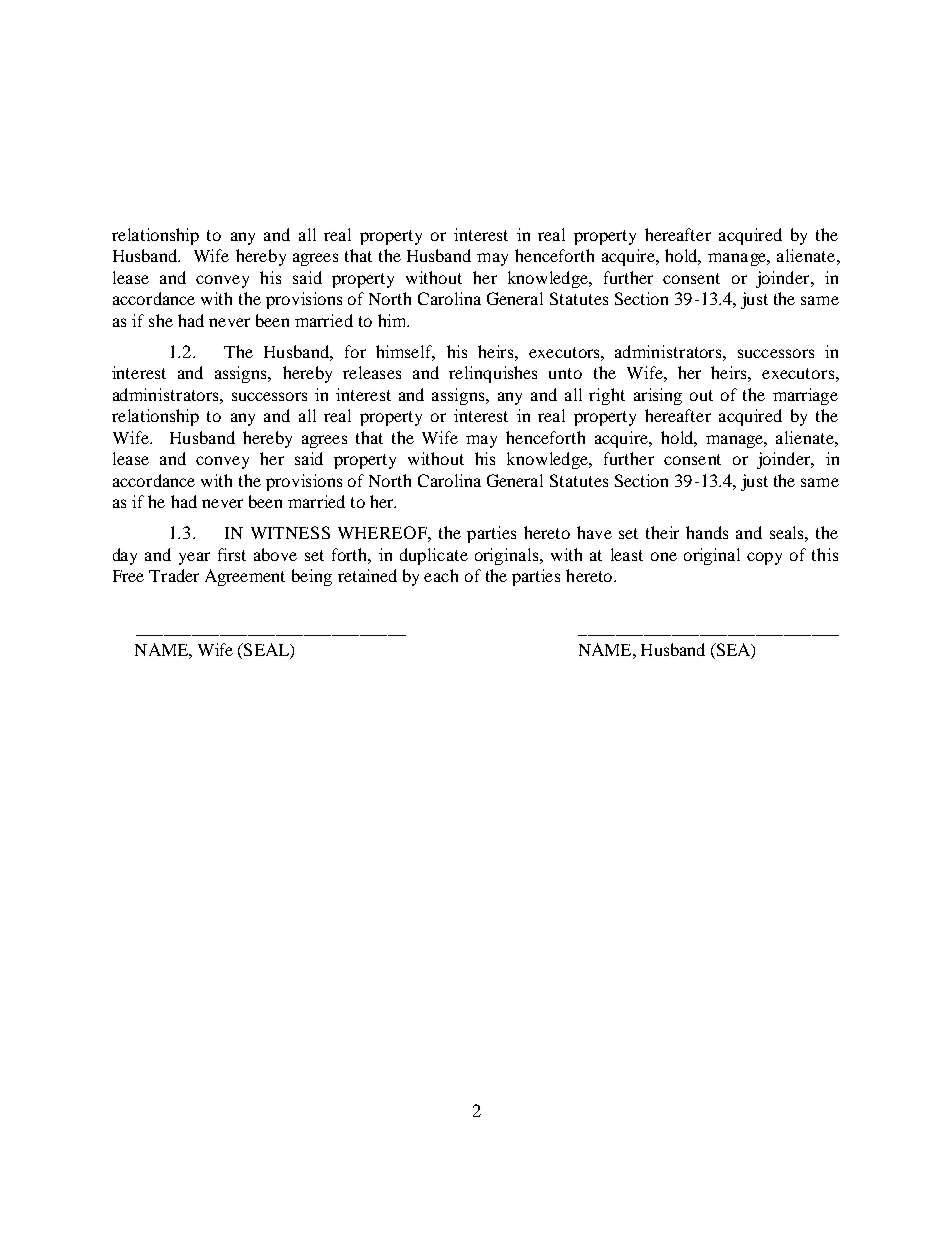 This image has height=1233, width=952. I want to click on arising, so click(658, 396).
